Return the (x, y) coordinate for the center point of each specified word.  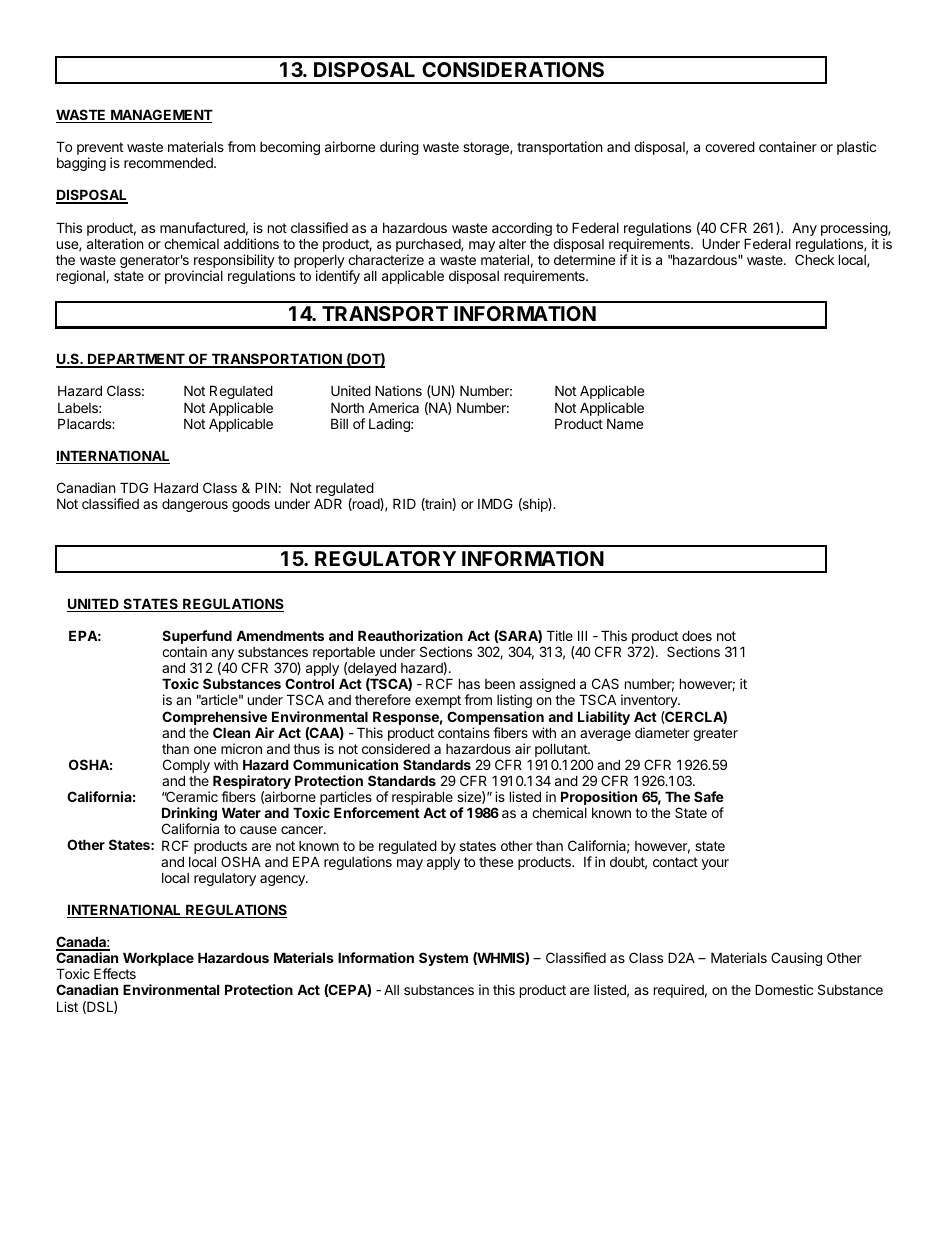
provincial (194, 277)
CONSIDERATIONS (513, 69)
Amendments (280, 635)
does (697, 635)
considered (396, 748)
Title (560, 635)
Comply (186, 767)
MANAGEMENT (161, 116)
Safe (709, 796)
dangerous (195, 505)
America (393, 407)
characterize (386, 259)
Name (625, 423)
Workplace (158, 959)
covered (730, 146)
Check (814, 259)
